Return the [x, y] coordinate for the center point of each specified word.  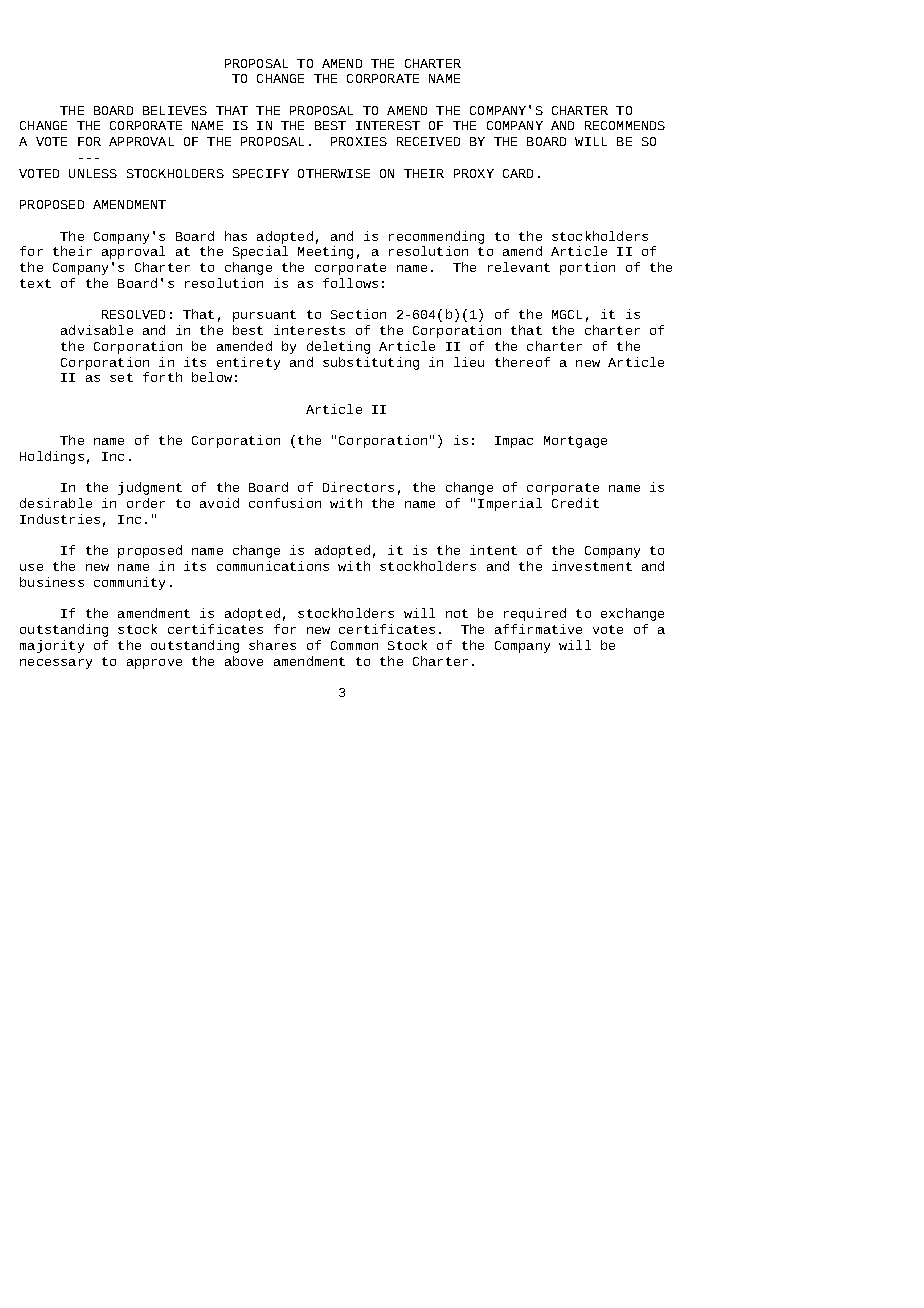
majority [52, 646]
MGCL [567, 314]
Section [358, 314]
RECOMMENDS [625, 125]
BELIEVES [175, 110]
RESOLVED [133, 314]
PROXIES [359, 141]
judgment [150, 488]
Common [354, 645]
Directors [358, 487]
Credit [575, 503]
